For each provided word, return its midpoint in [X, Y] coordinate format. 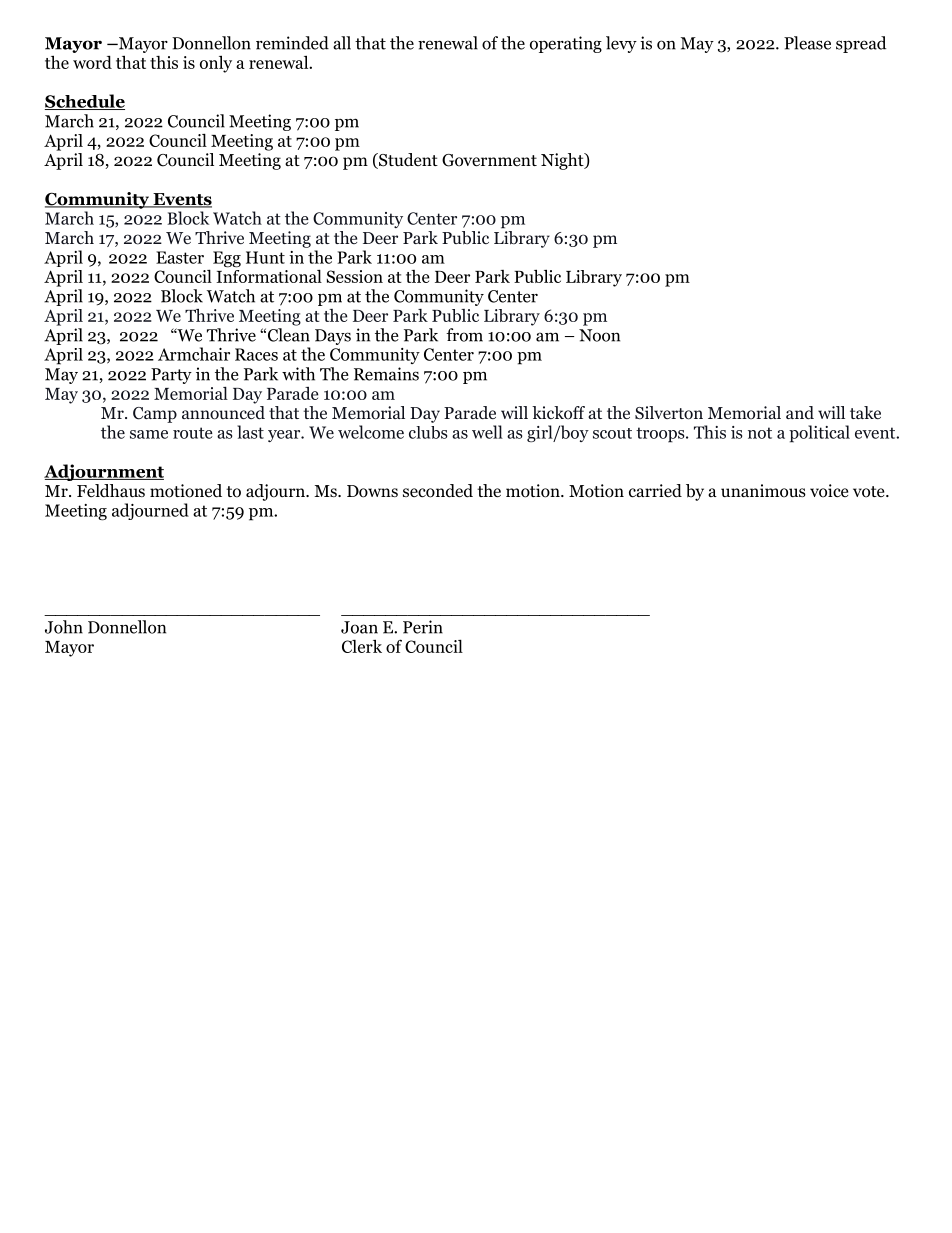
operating [566, 44]
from [464, 335]
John [64, 627]
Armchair [194, 354]
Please [807, 43]
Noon [599, 335]
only [216, 64]
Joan [359, 627]
